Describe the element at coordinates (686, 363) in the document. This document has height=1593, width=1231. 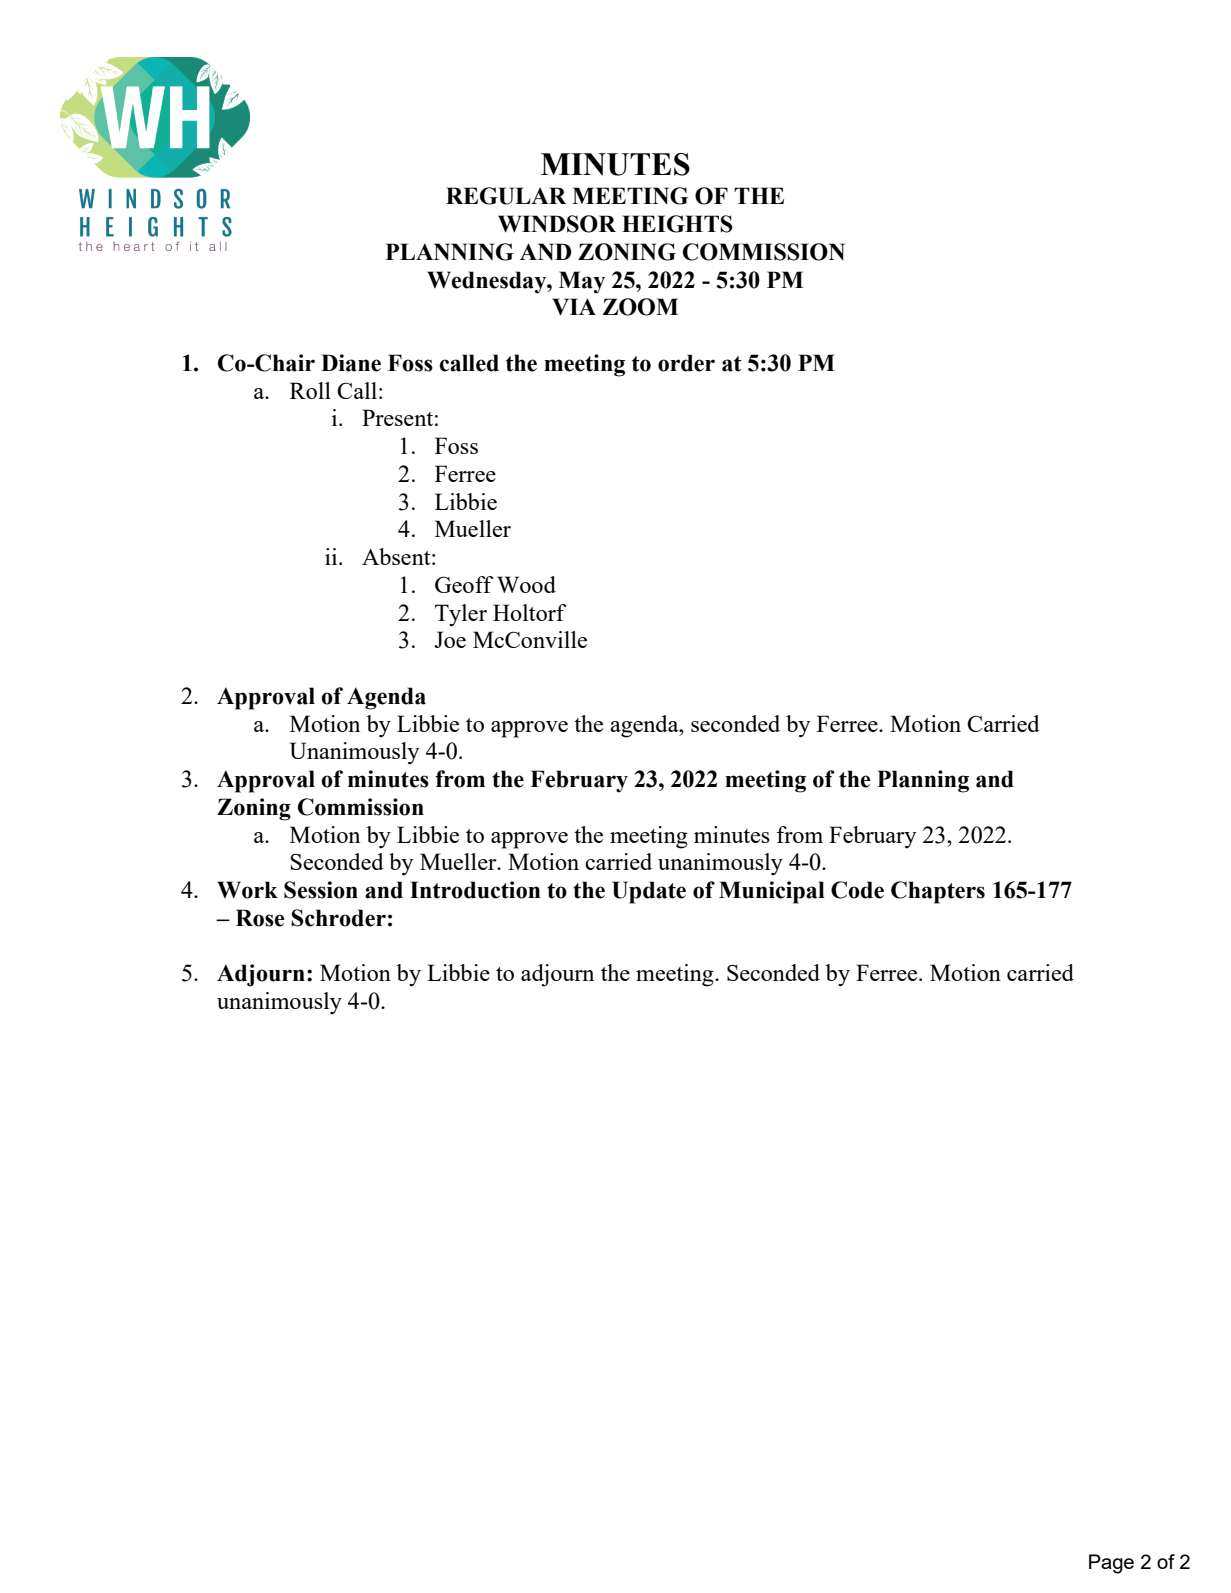
I see `order` at that location.
